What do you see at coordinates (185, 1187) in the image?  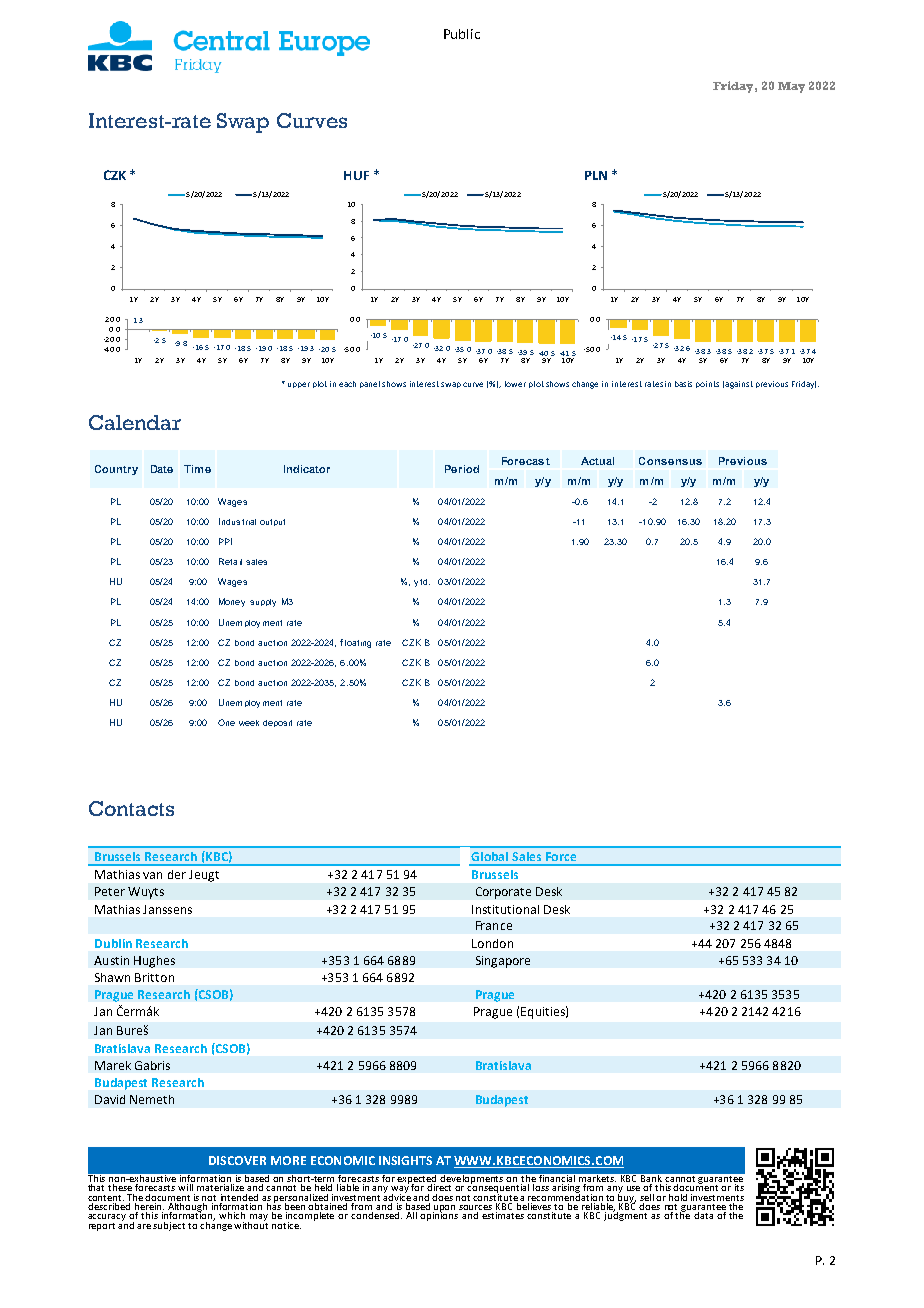 I see `will` at bounding box center [185, 1187].
